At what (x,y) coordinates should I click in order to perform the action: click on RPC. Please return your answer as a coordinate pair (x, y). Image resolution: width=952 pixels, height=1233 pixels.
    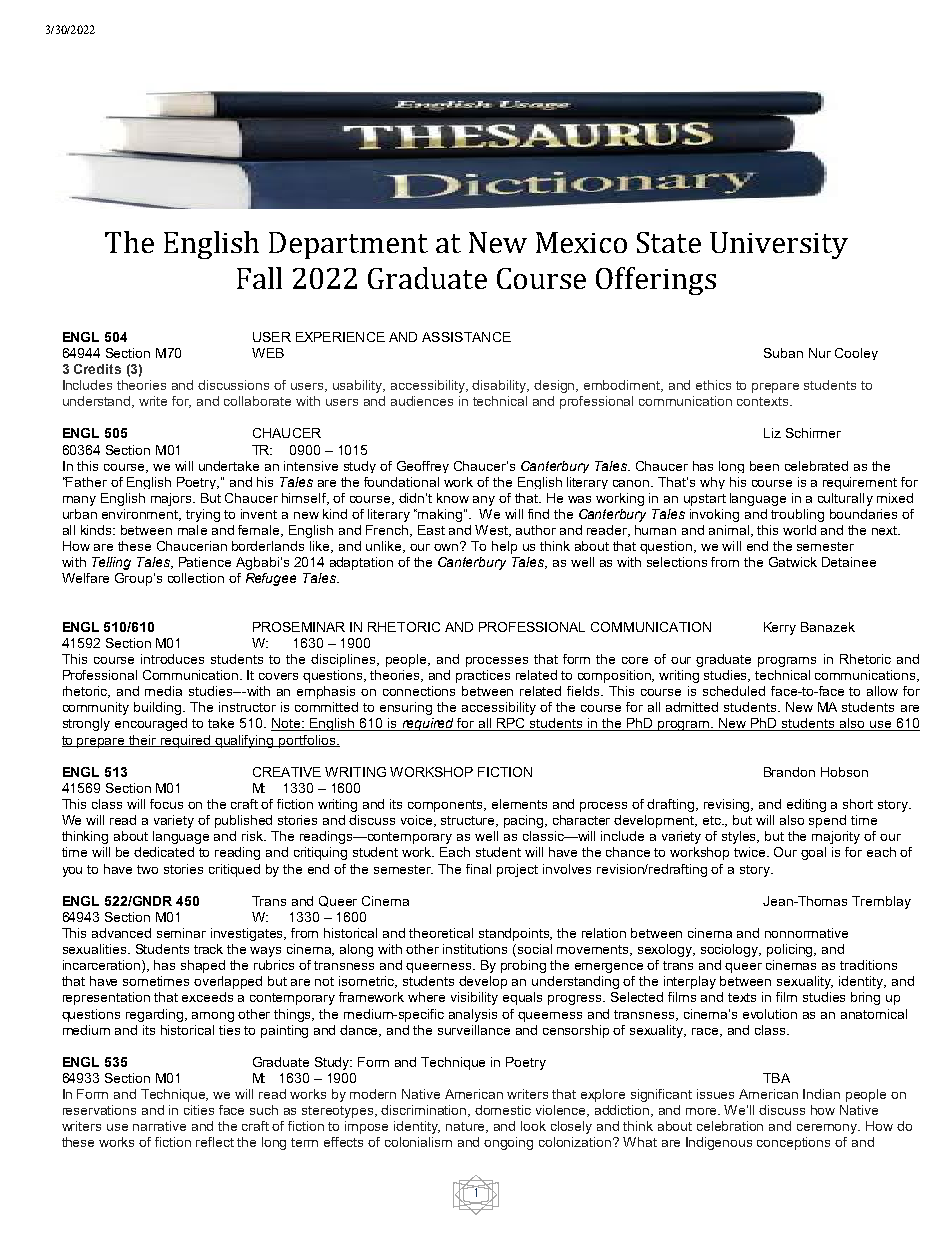
    Looking at the image, I should click on (511, 724).
